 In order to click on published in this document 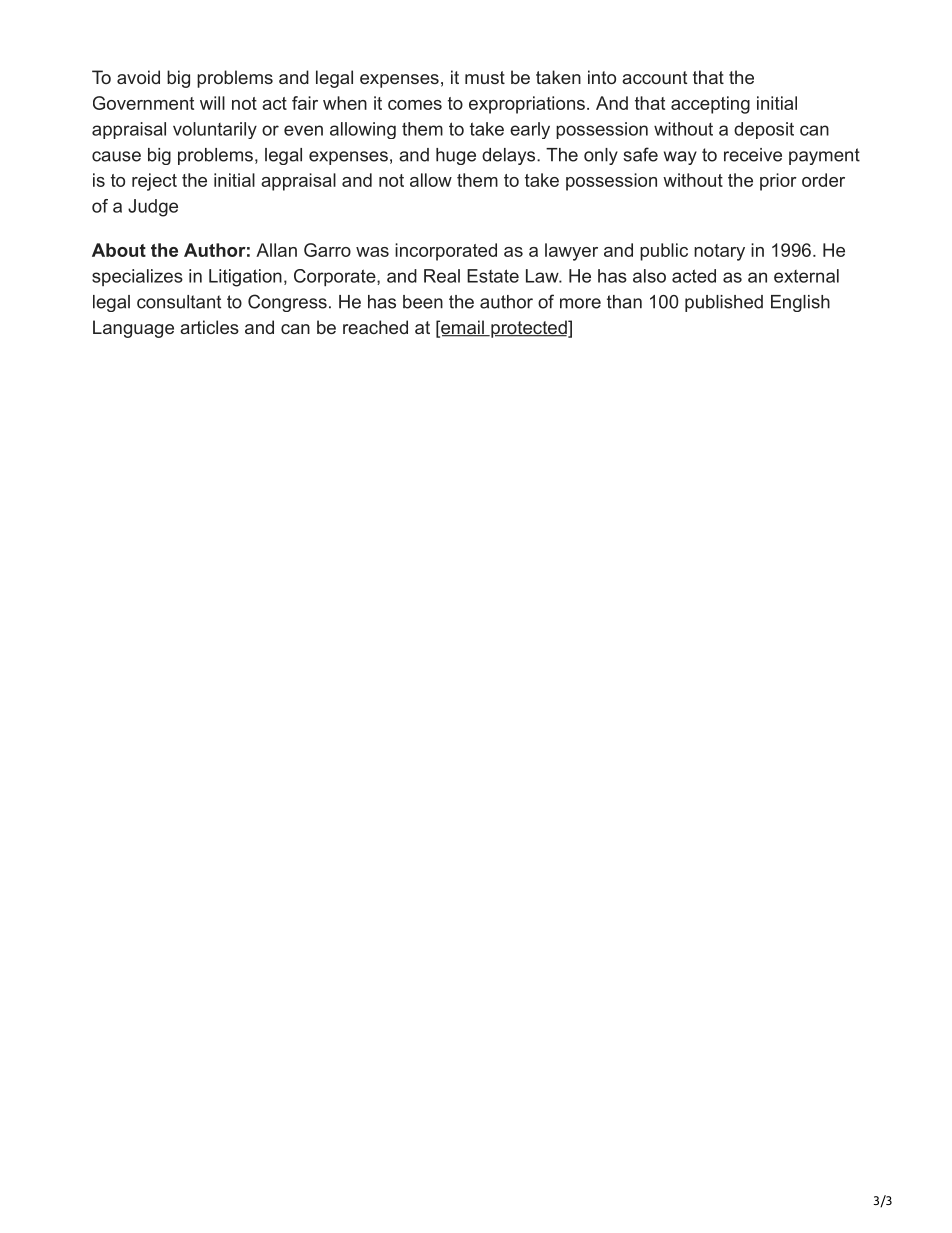, I will do `click(724, 303)`.
